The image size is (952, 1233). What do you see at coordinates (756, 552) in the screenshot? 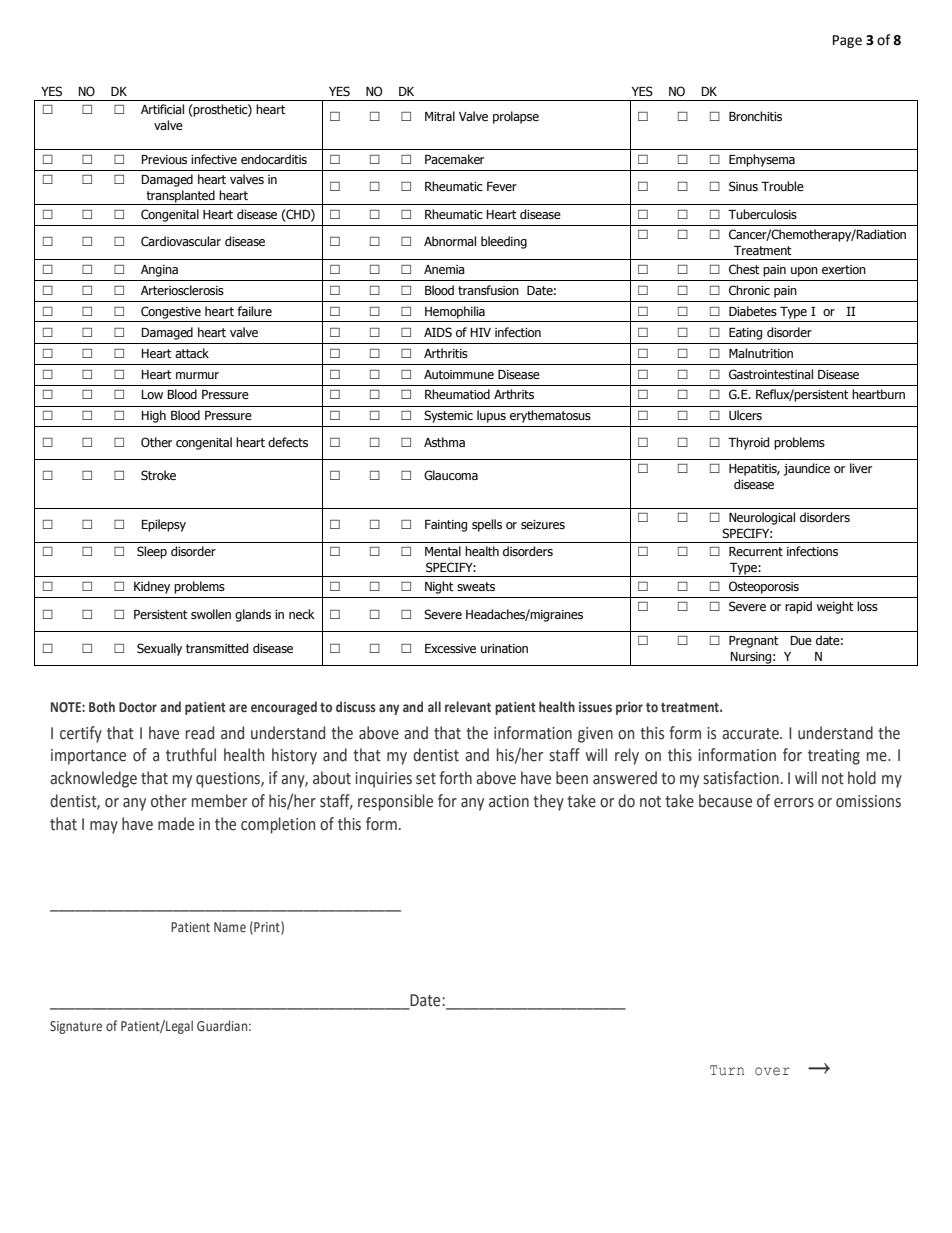
I see `Recurrent` at bounding box center [756, 552].
